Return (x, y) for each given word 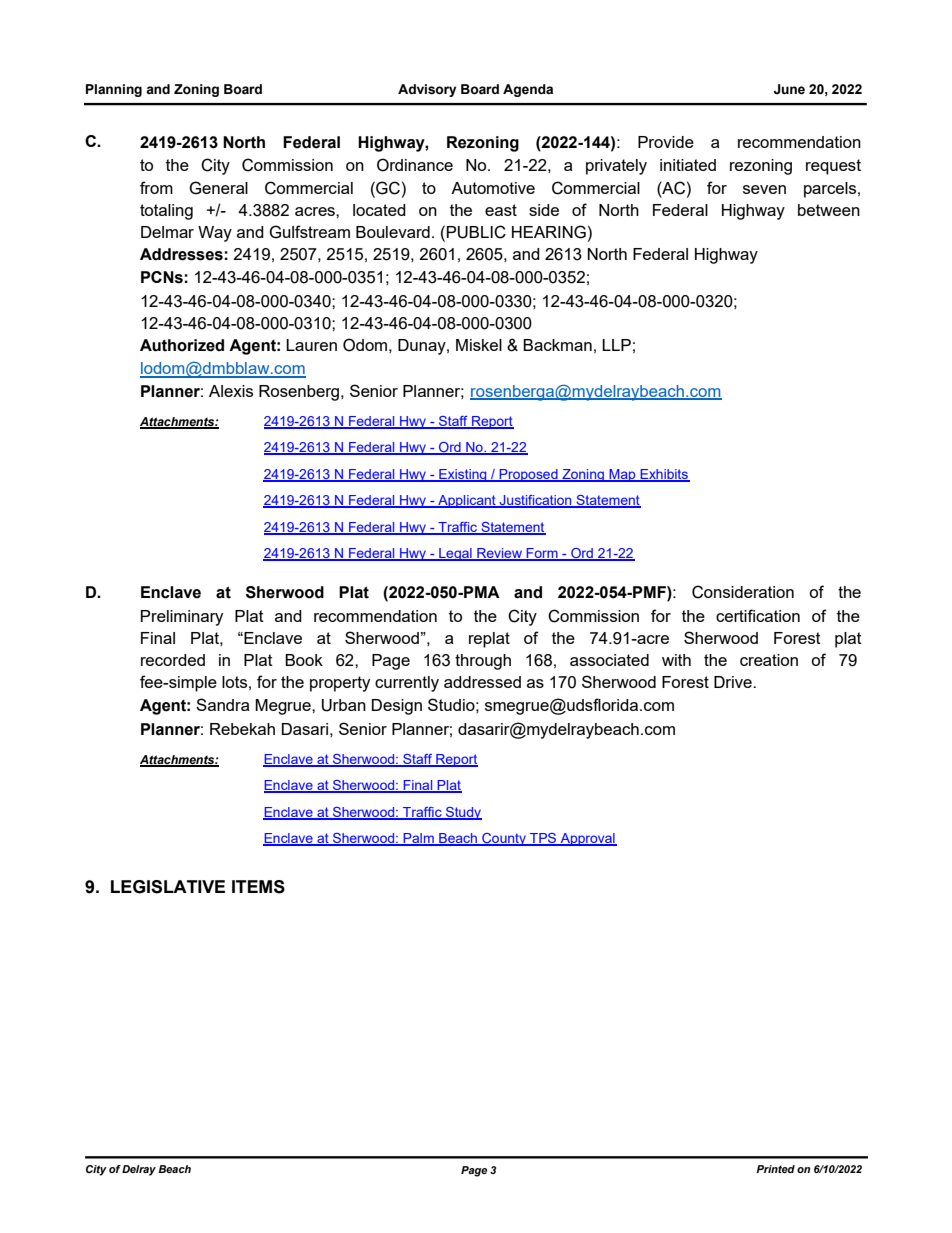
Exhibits (664, 475)
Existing (463, 475)
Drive (734, 682)
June (789, 89)
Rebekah (242, 729)
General (218, 188)
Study (463, 813)
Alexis (231, 391)
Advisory (427, 90)
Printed (775, 1169)
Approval (587, 839)
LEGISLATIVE (168, 887)
